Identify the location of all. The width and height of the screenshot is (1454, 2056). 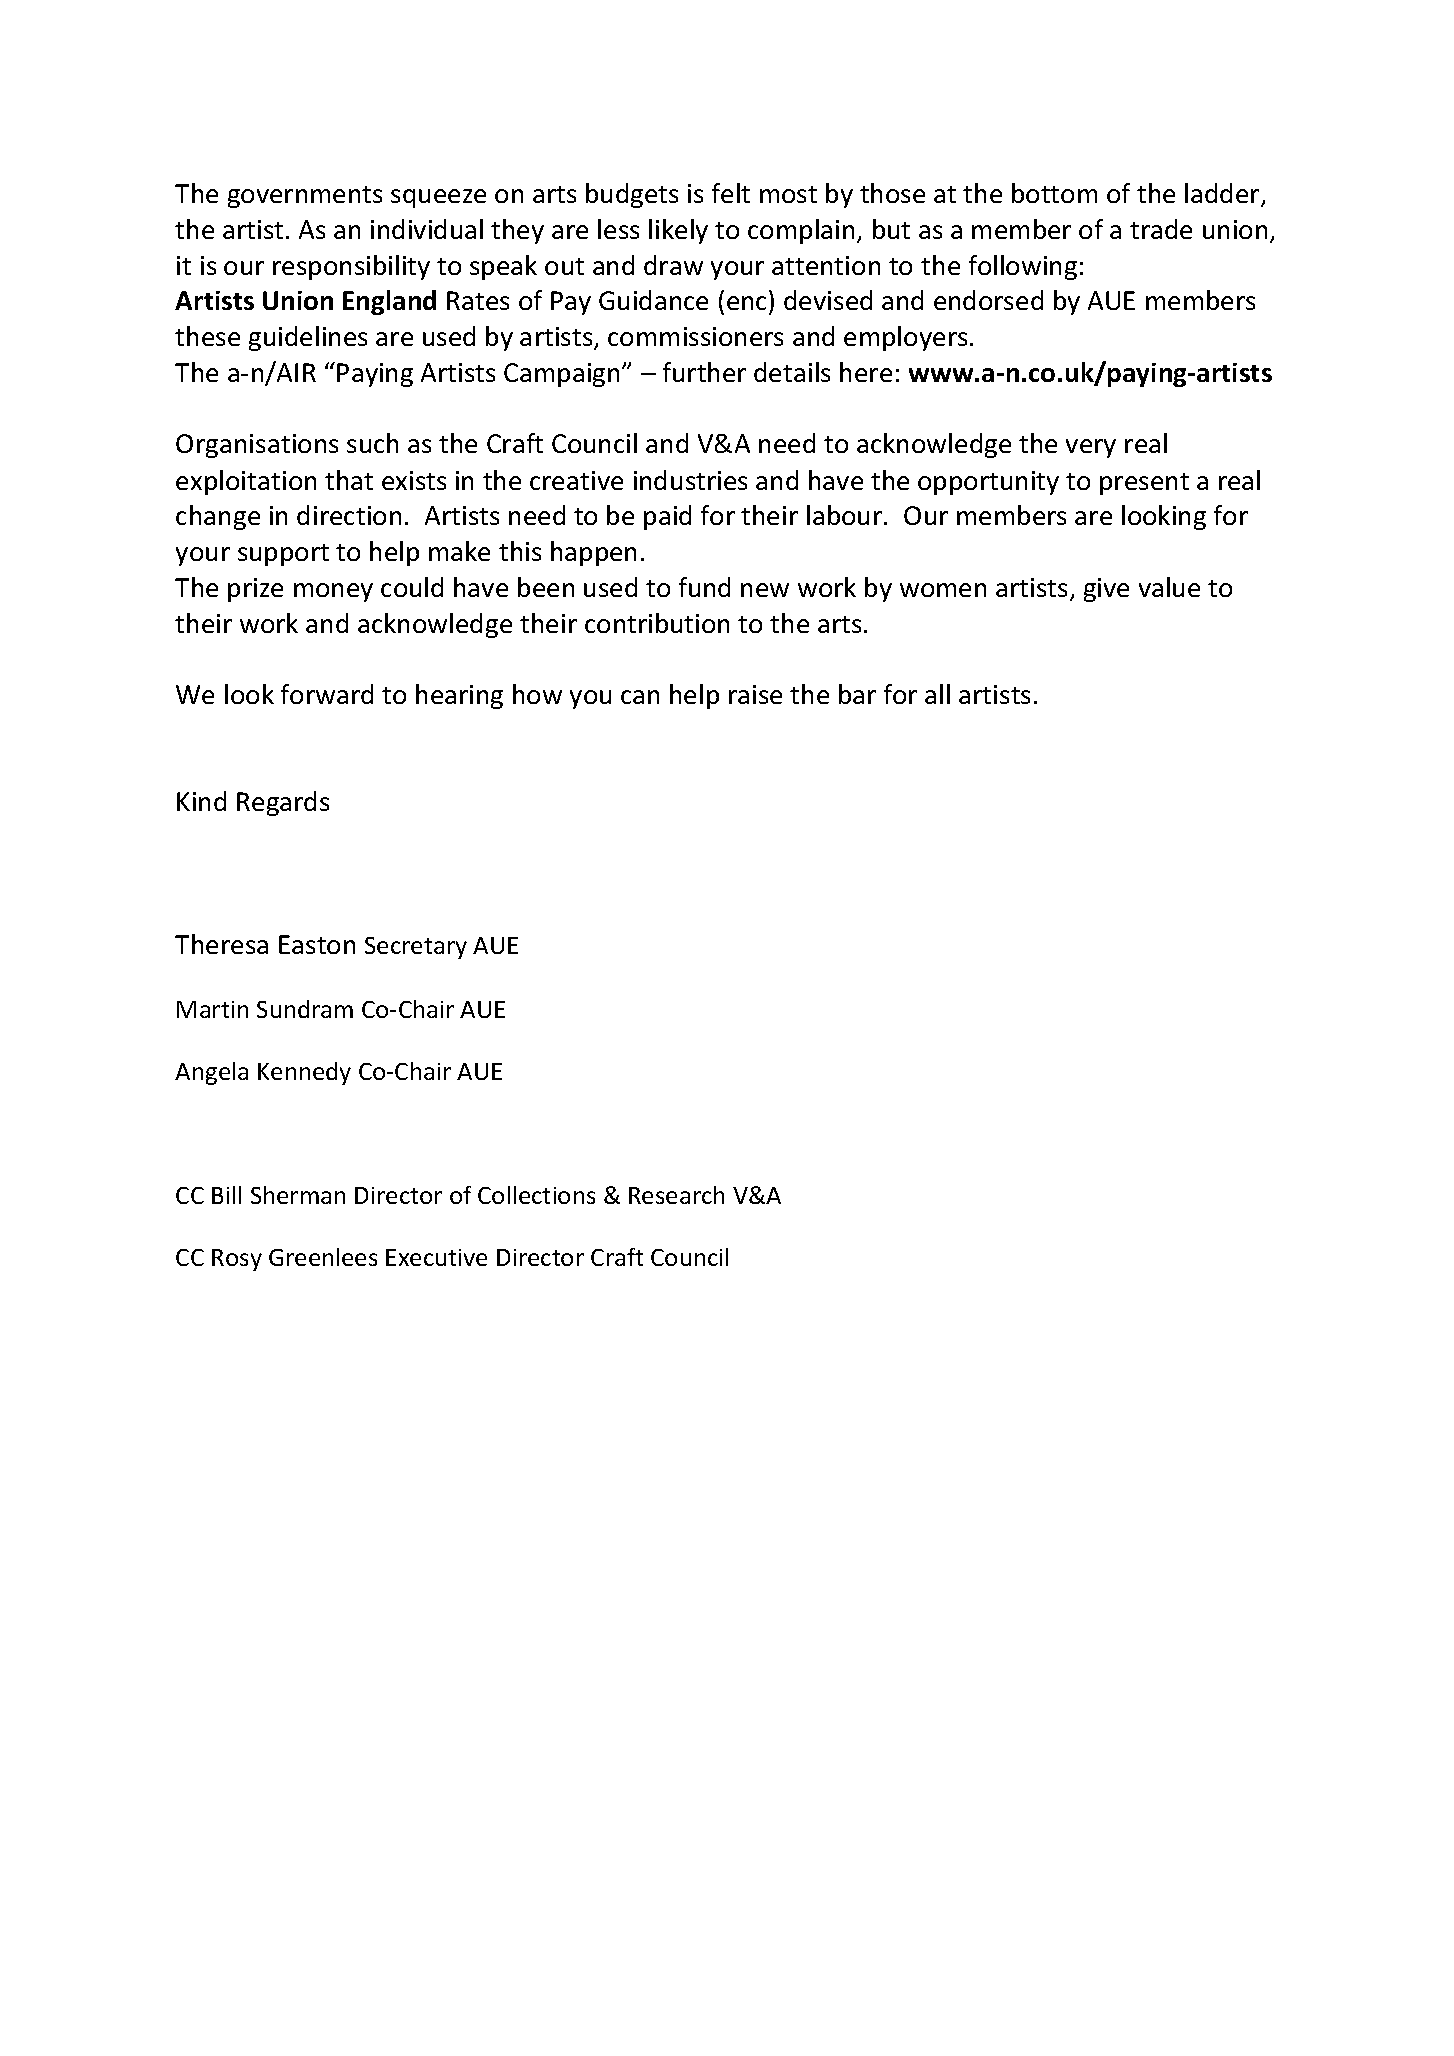
(937, 694).
